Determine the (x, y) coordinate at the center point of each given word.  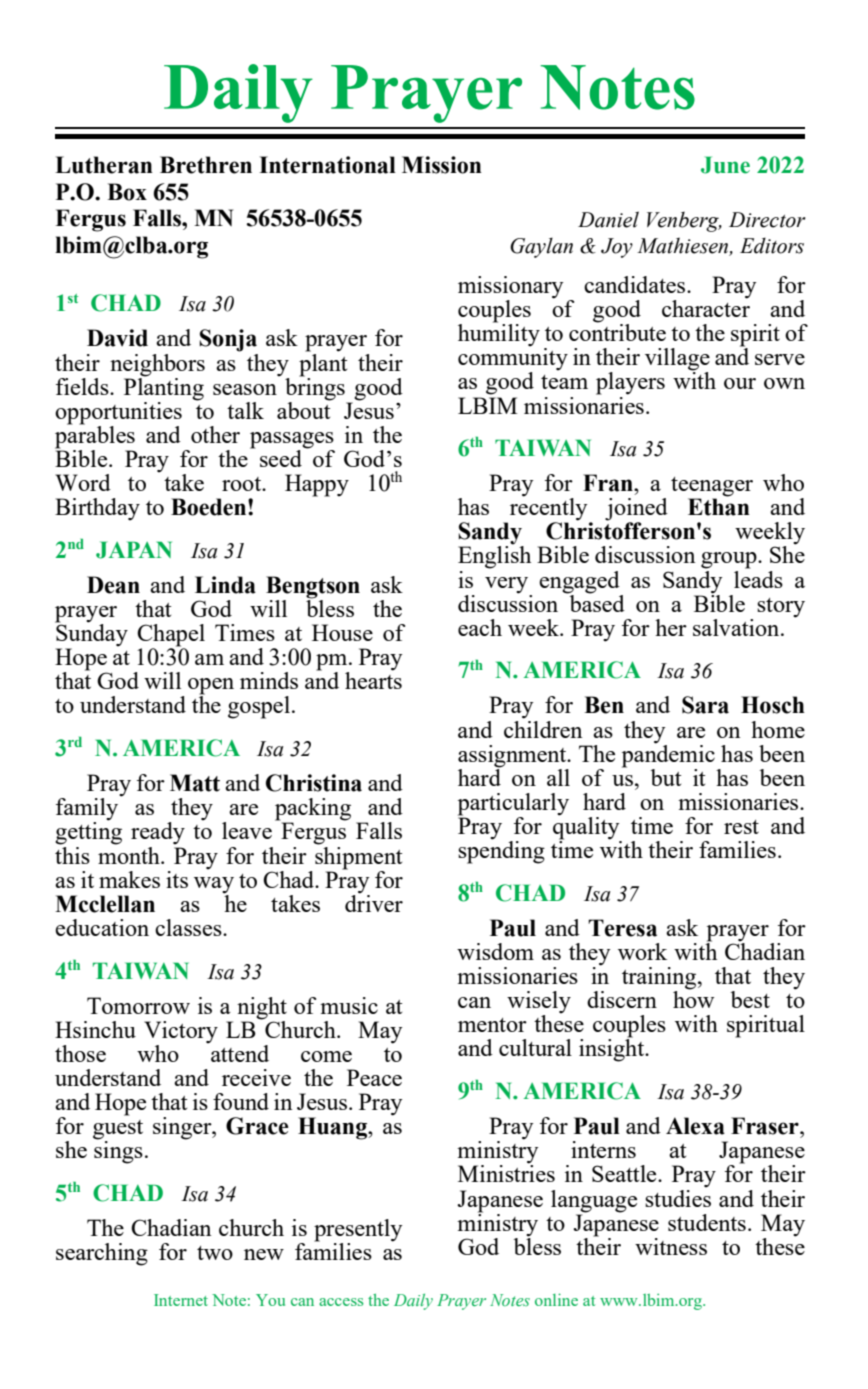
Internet (181, 1300)
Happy (317, 485)
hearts (373, 679)
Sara (705, 705)
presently (358, 1231)
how (693, 998)
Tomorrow (138, 1005)
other (215, 434)
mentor (492, 1025)
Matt (195, 783)
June (725, 165)
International (327, 165)
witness (671, 1246)
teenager (712, 488)
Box (127, 192)
